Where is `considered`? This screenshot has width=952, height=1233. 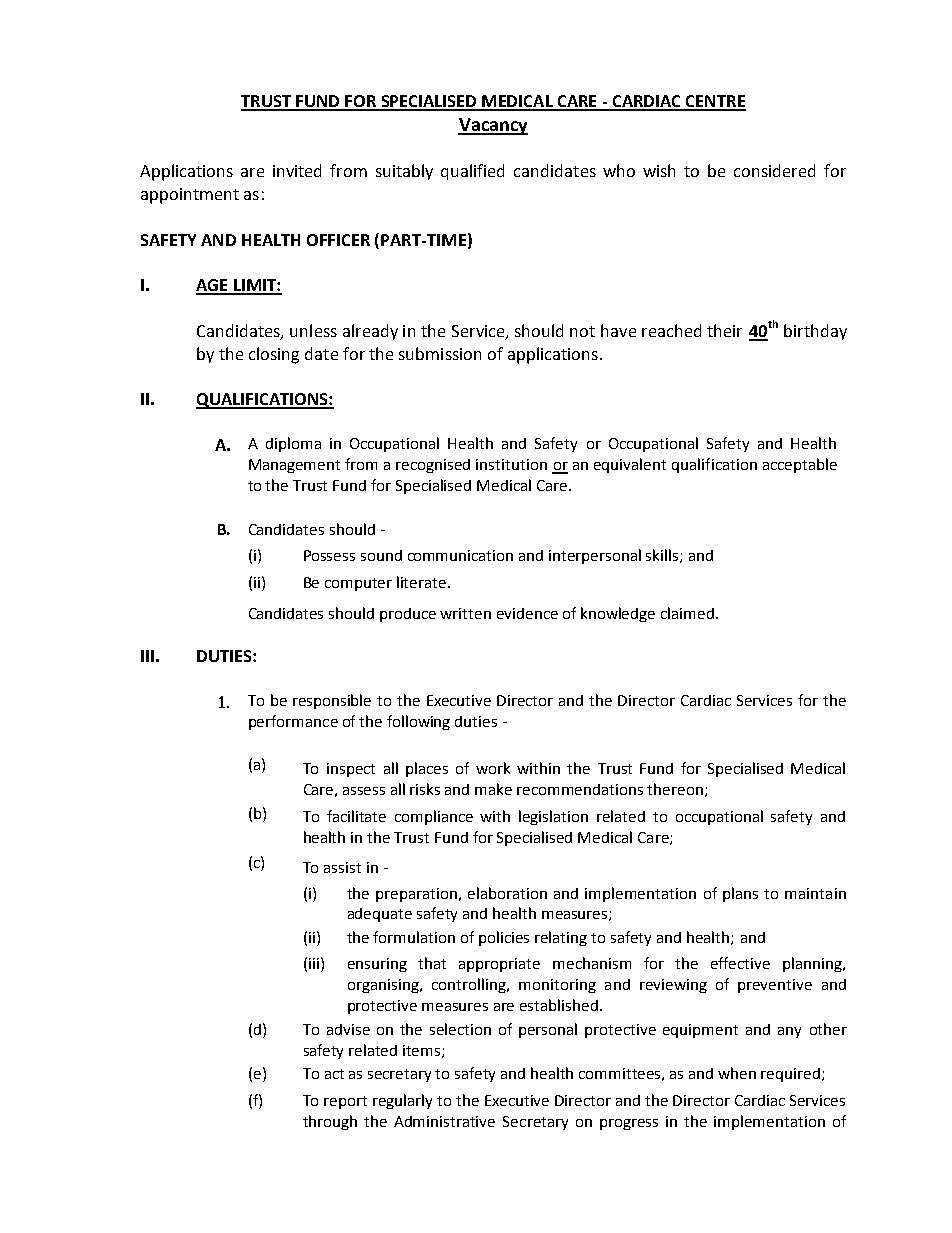 considered is located at coordinates (774, 170).
